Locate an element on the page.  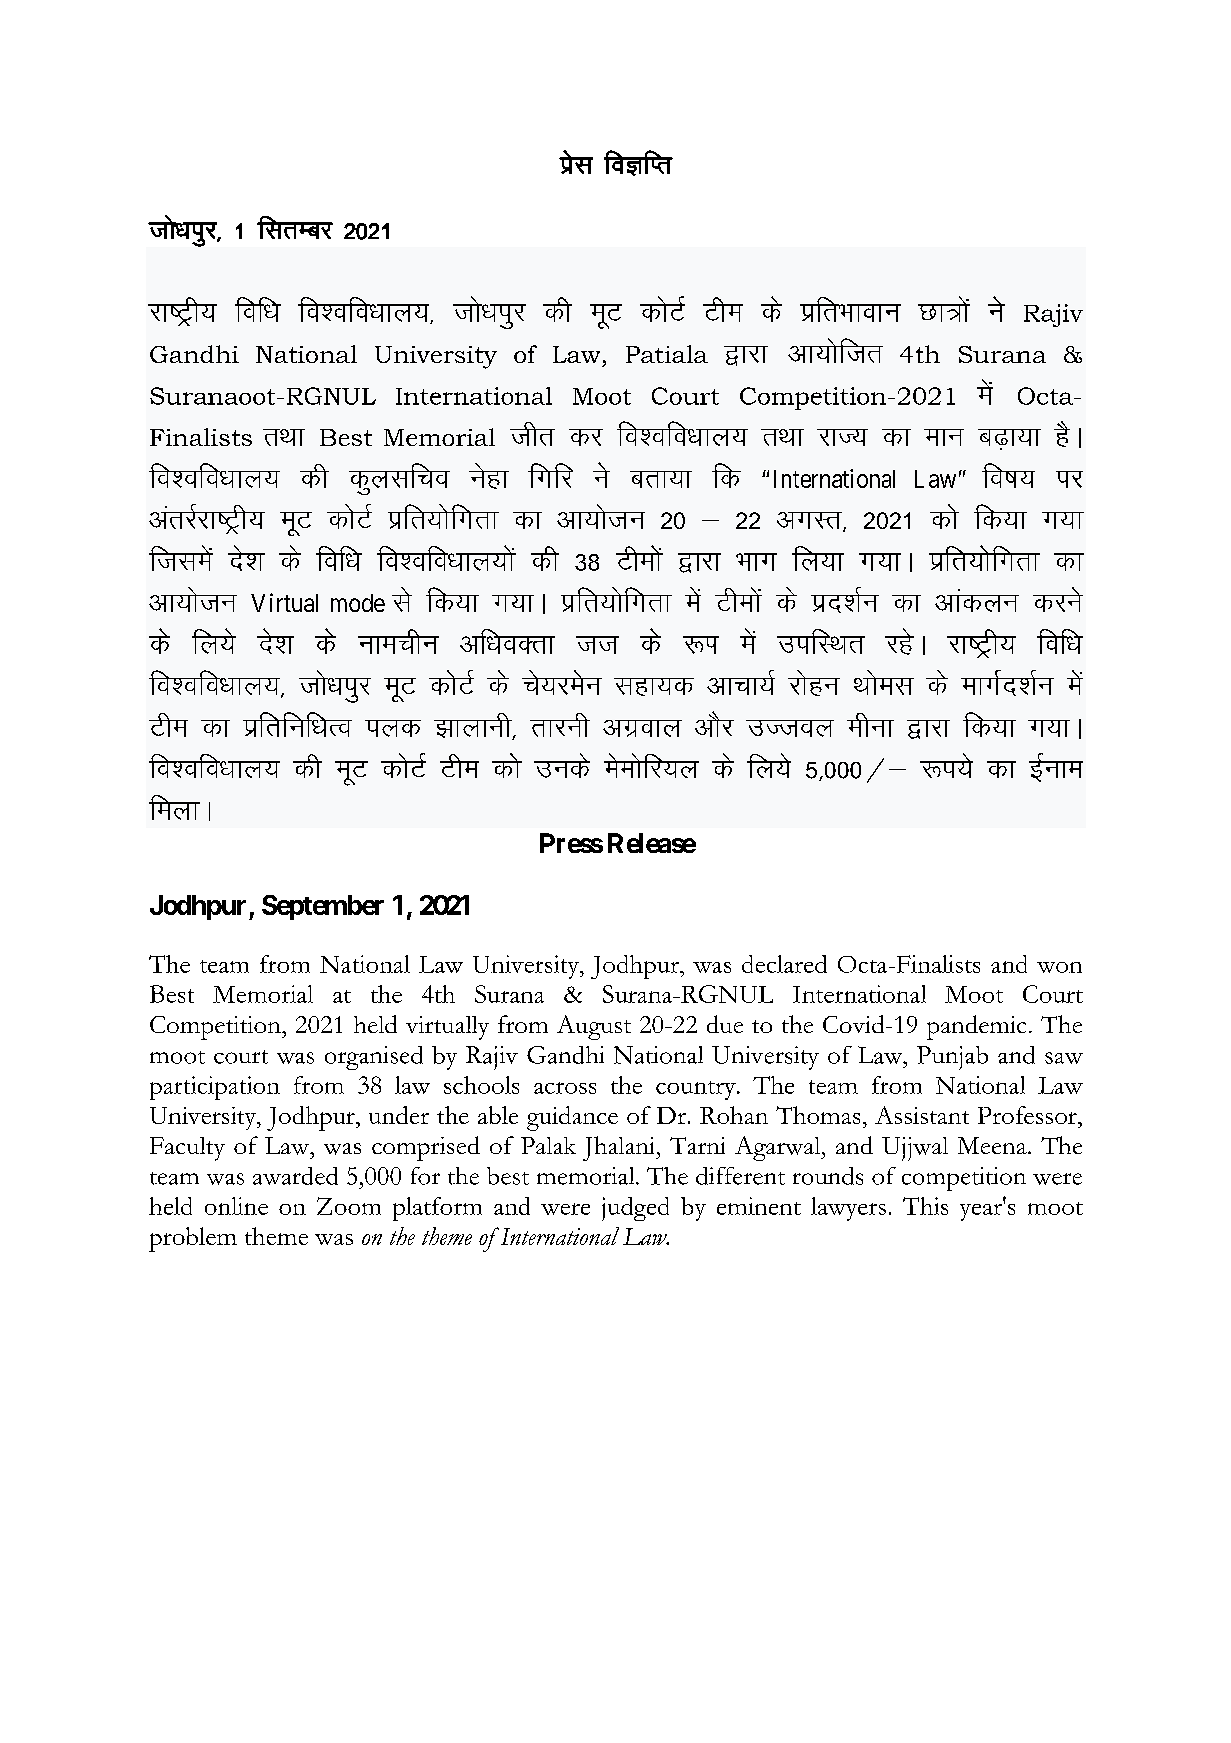
due is located at coordinates (725, 1024).
